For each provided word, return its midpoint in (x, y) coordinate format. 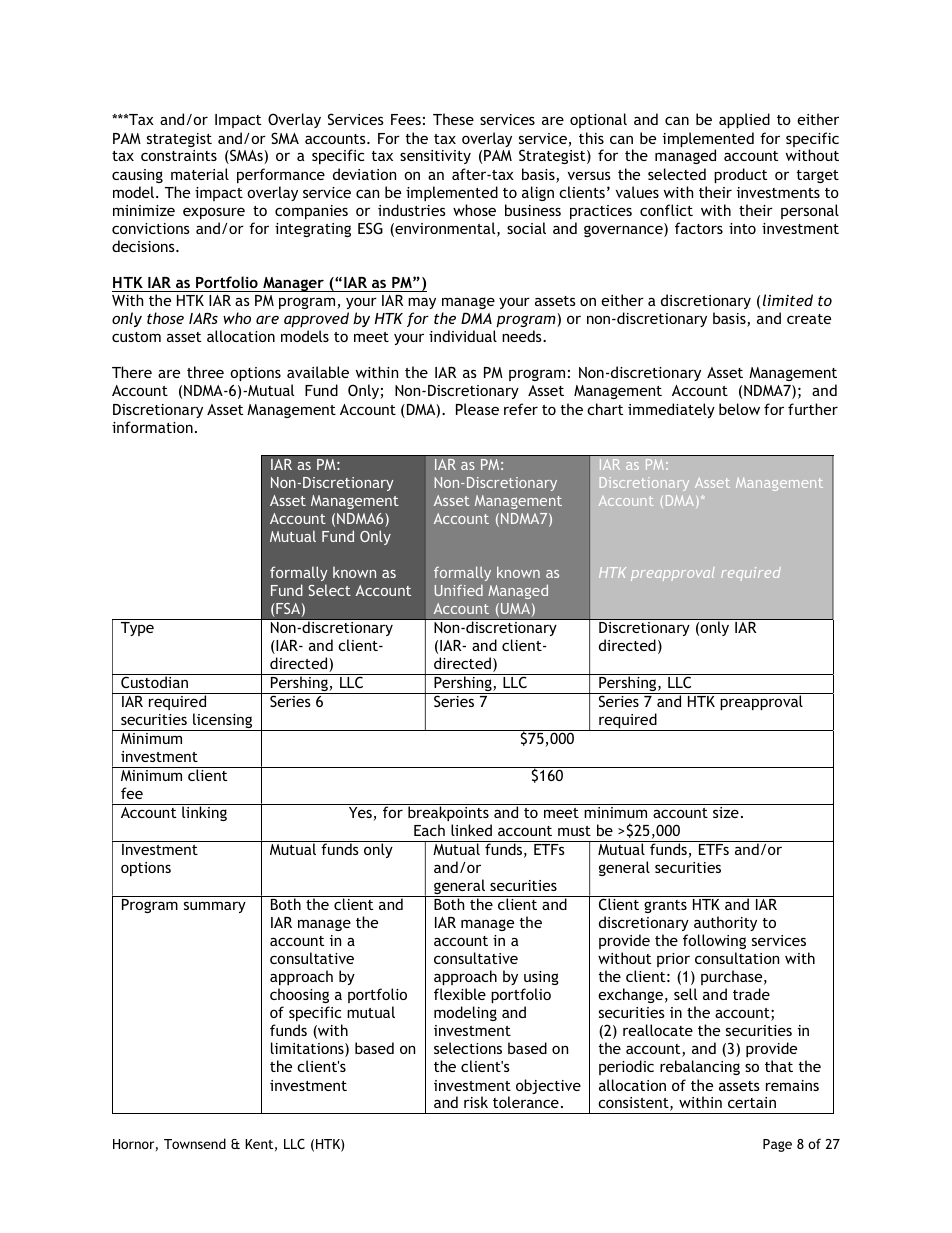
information (152, 427)
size (726, 811)
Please (477, 409)
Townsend (195, 1143)
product (740, 175)
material (200, 174)
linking (204, 812)
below (739, 409)
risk (476, 1102)
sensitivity (435, 157)
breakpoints (448, 812)
